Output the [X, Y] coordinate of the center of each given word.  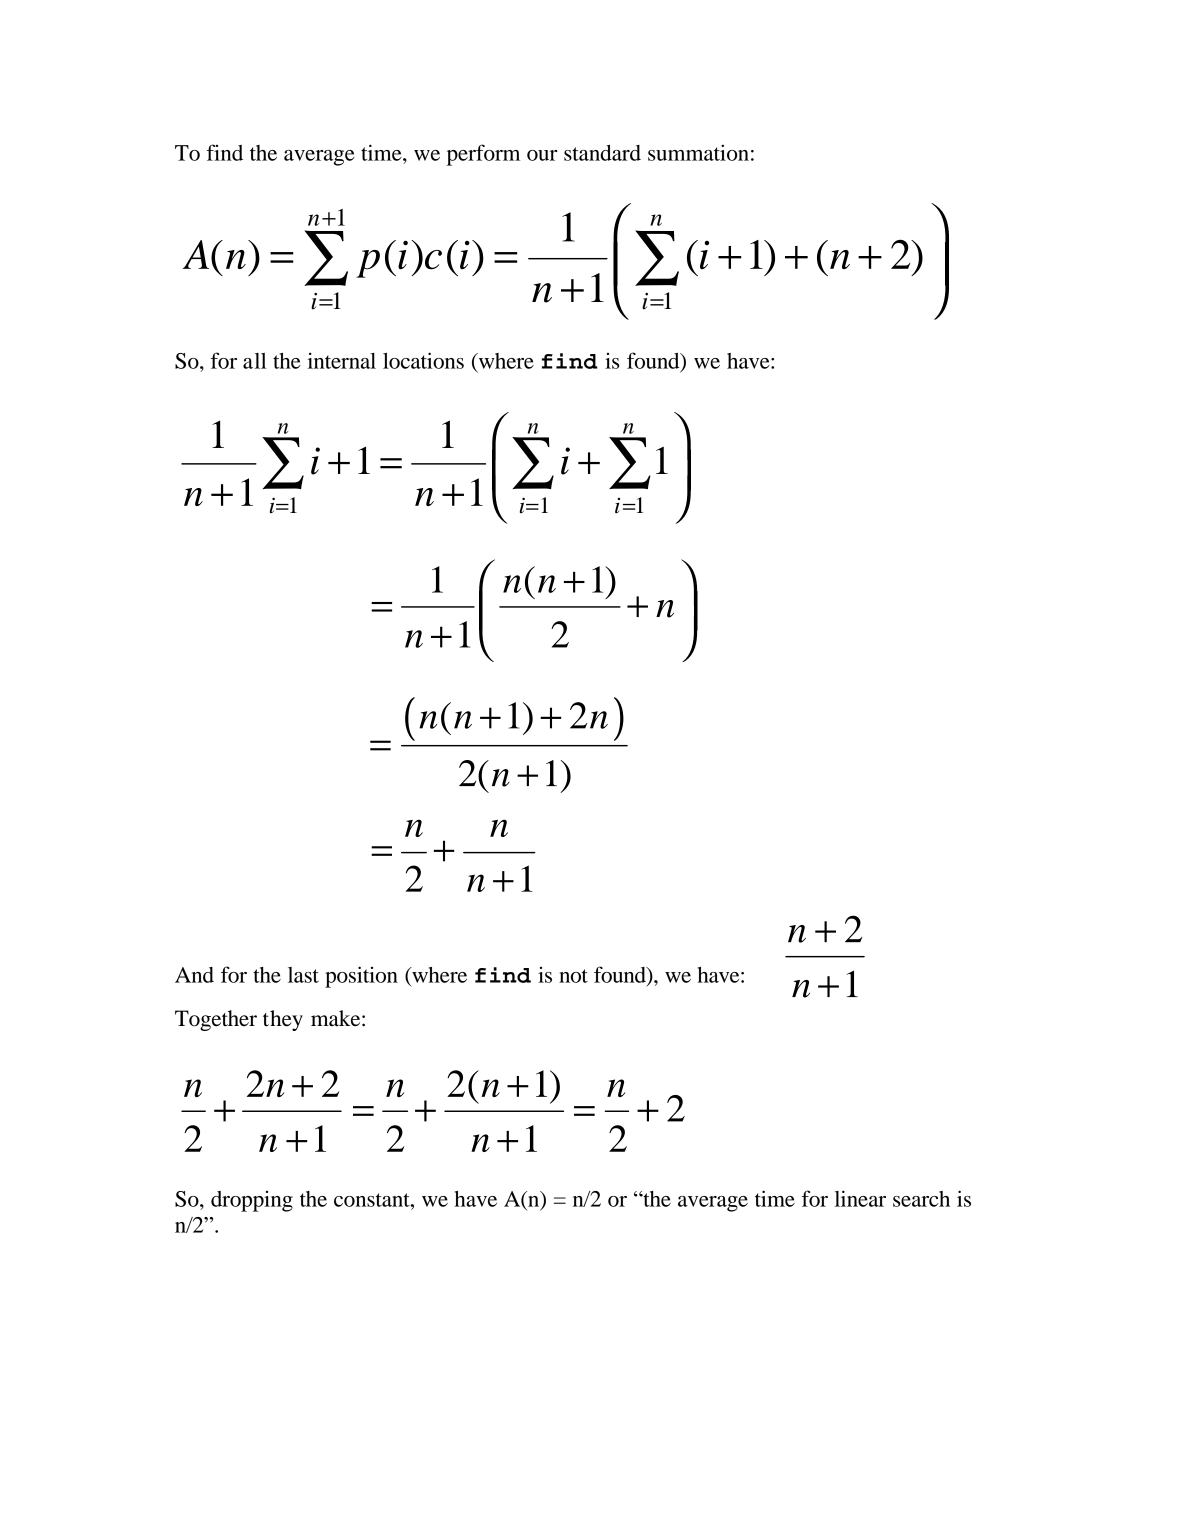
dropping [252, 1201]
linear [860, 1198]
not [573, 976]
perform [483, 155]
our [542, 155]
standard [602, 153]
